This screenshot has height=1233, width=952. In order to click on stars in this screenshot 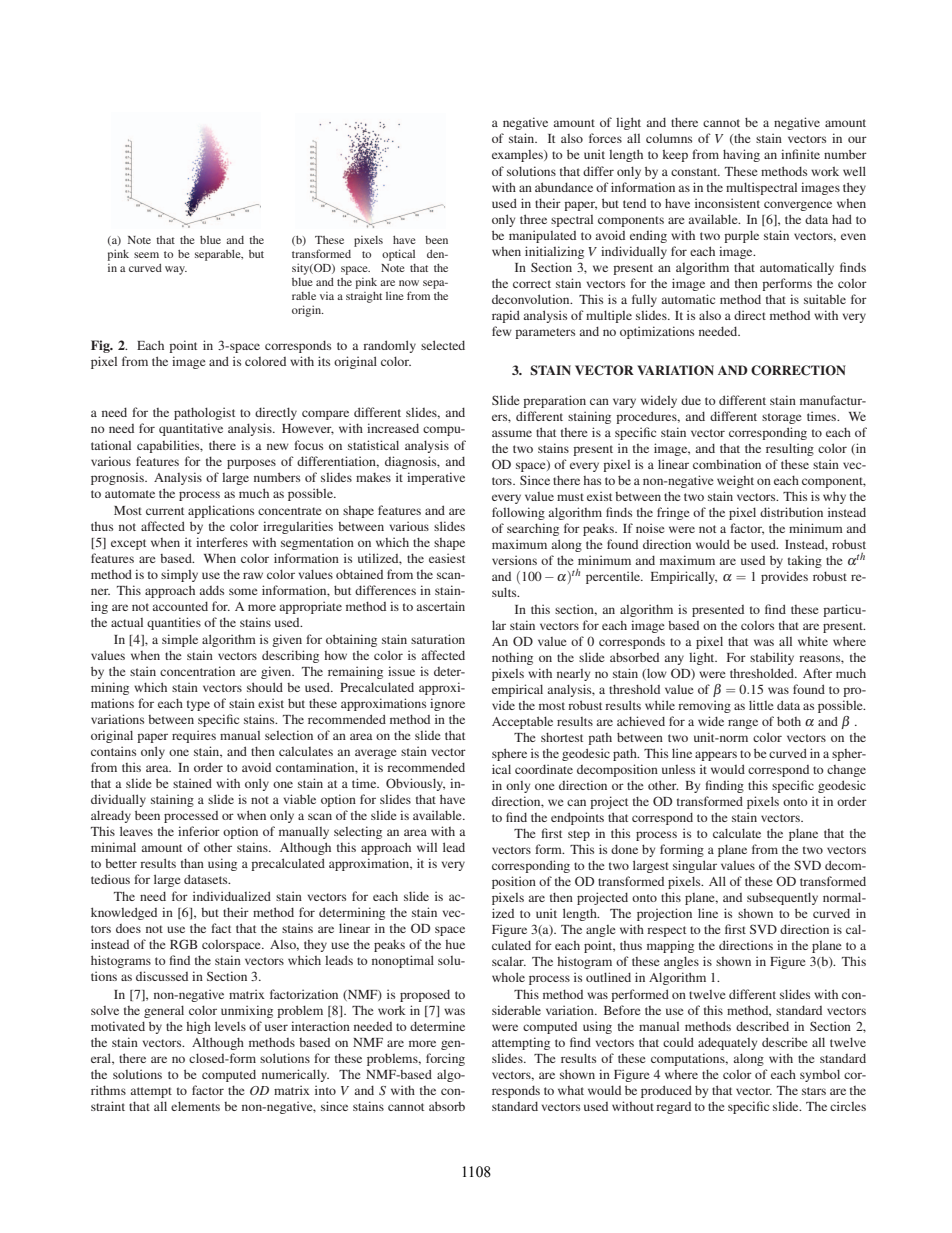, I will do `click(814, 1091)`.
